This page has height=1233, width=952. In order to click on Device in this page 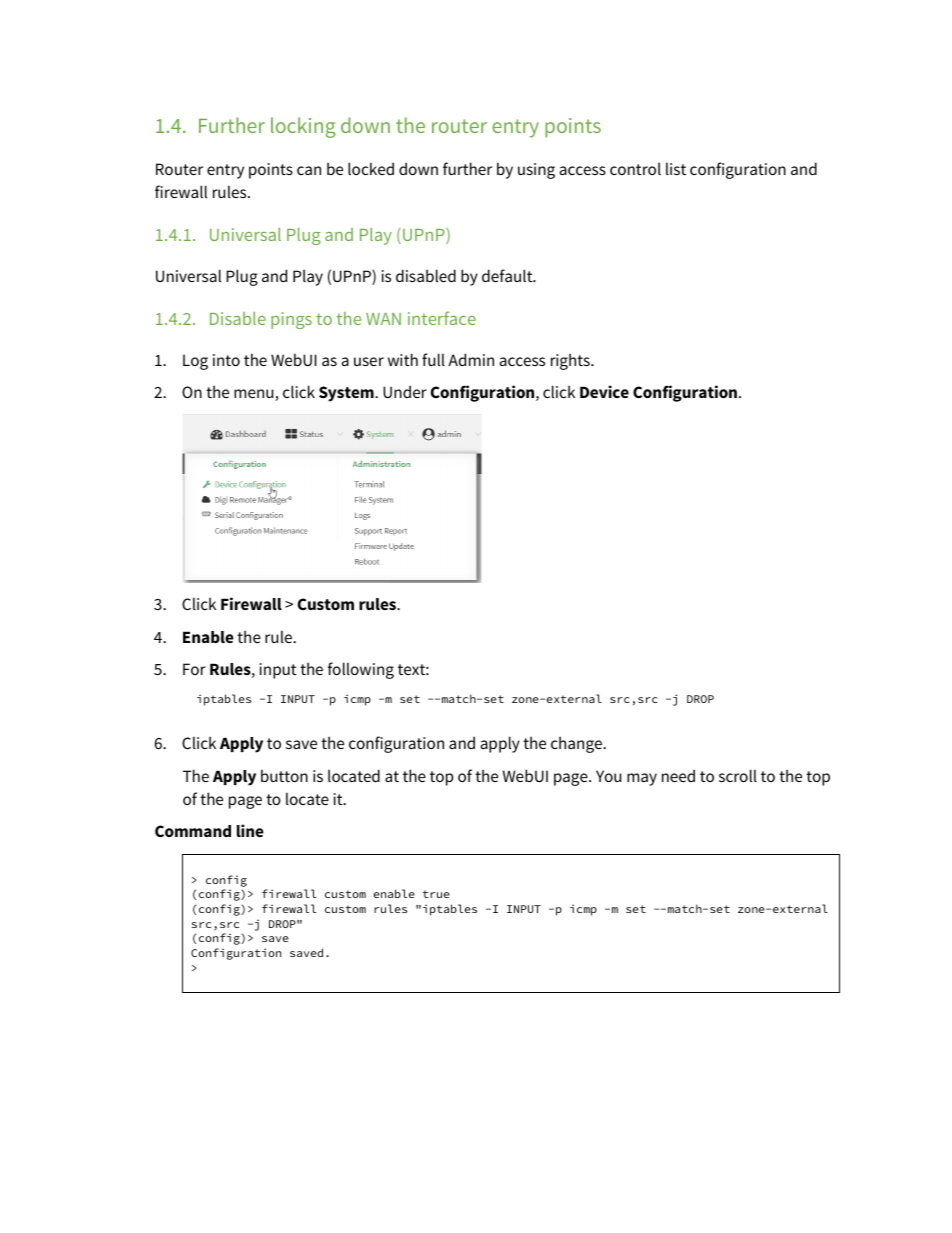, I will do `click(604, 391)`.
